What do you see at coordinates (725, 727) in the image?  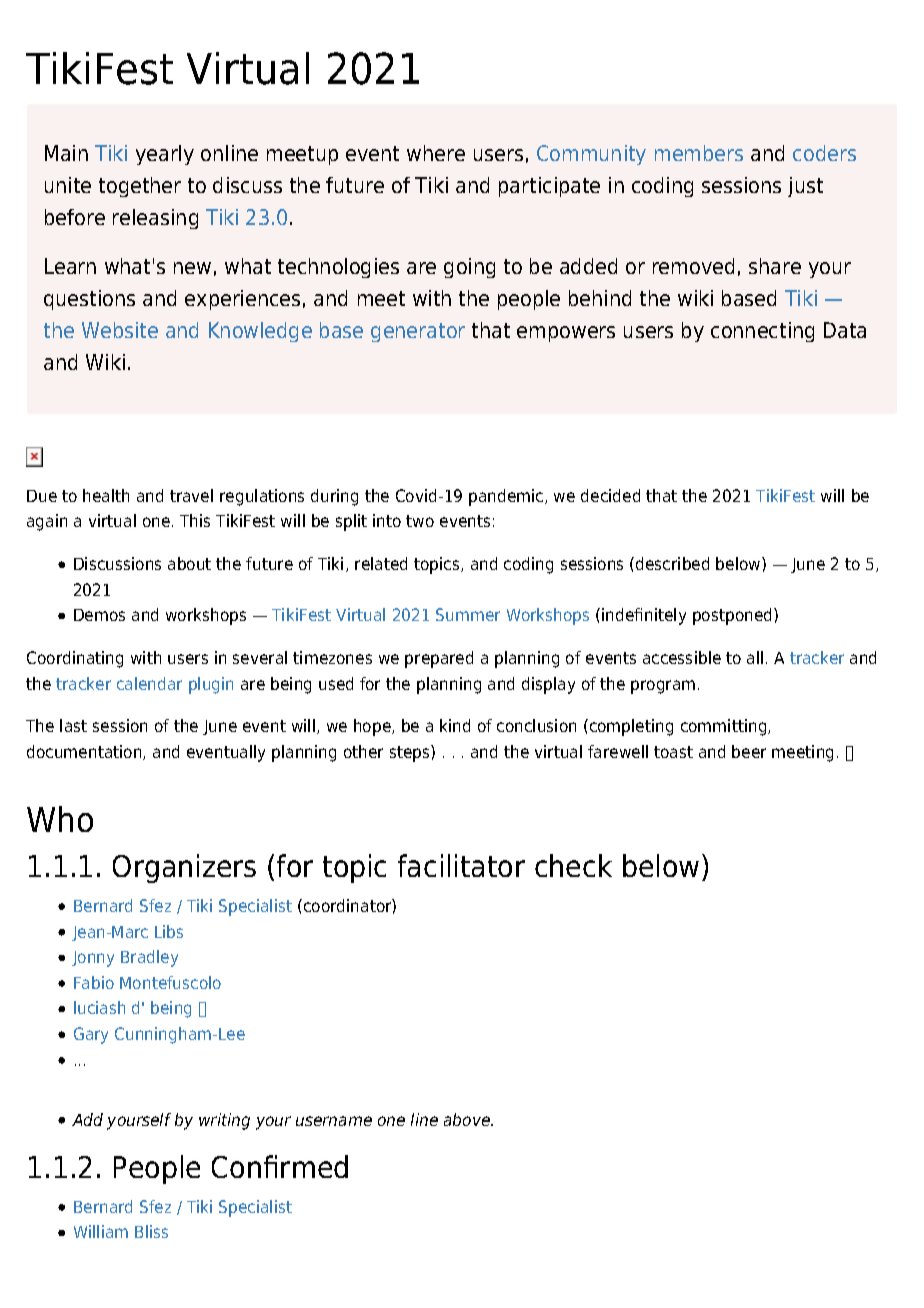 I see `committing` at bounding box center [725, 727].
